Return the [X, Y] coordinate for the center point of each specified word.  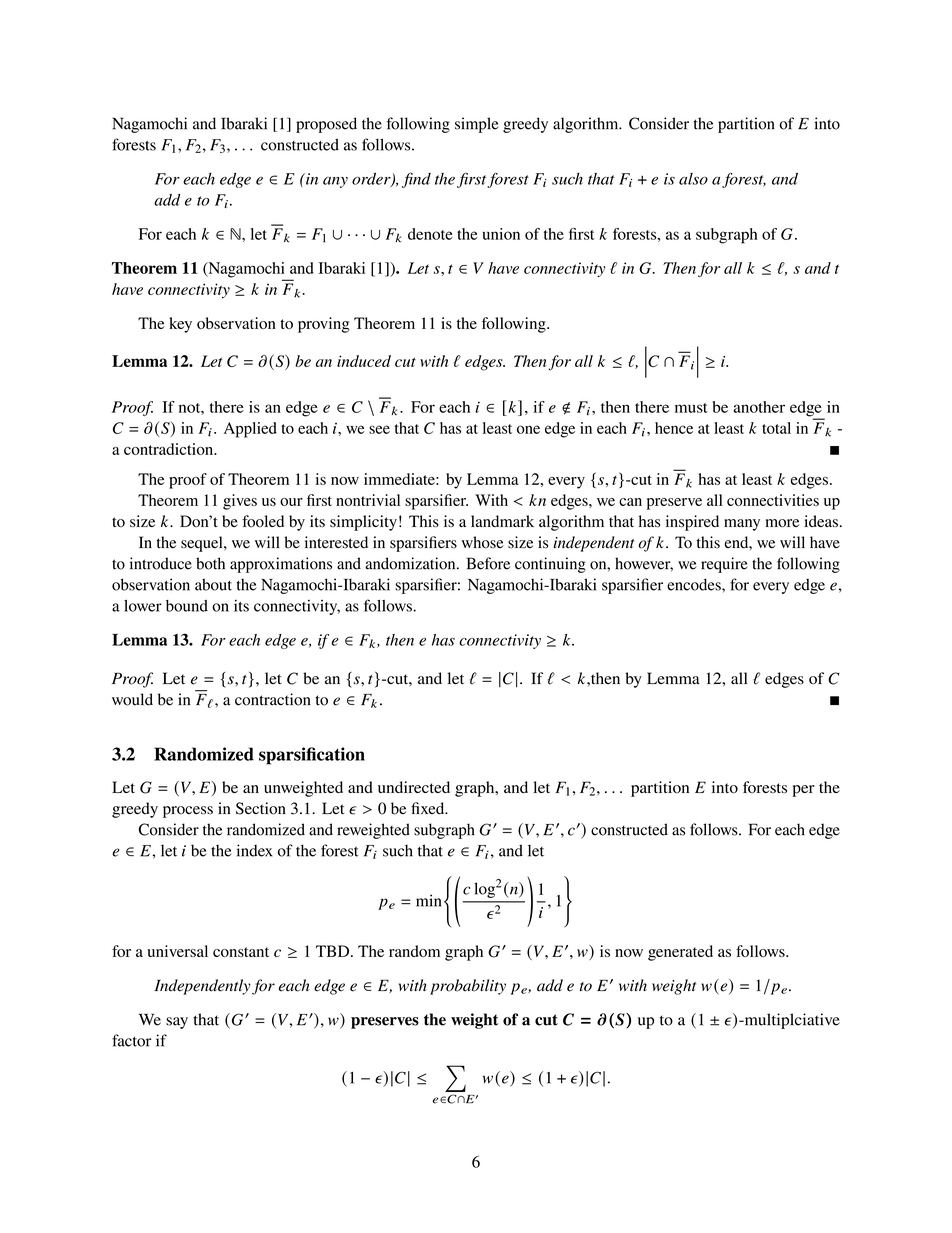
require [724, 565]
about [213, 584]
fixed [429, 808]
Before [488, 563]
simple [477, 125]
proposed [326, 125]
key [180, 325]
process [188, 812]
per [803, 791]
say [177, 1023]
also [693, 179]
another [759, 407]
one [528, 429]
